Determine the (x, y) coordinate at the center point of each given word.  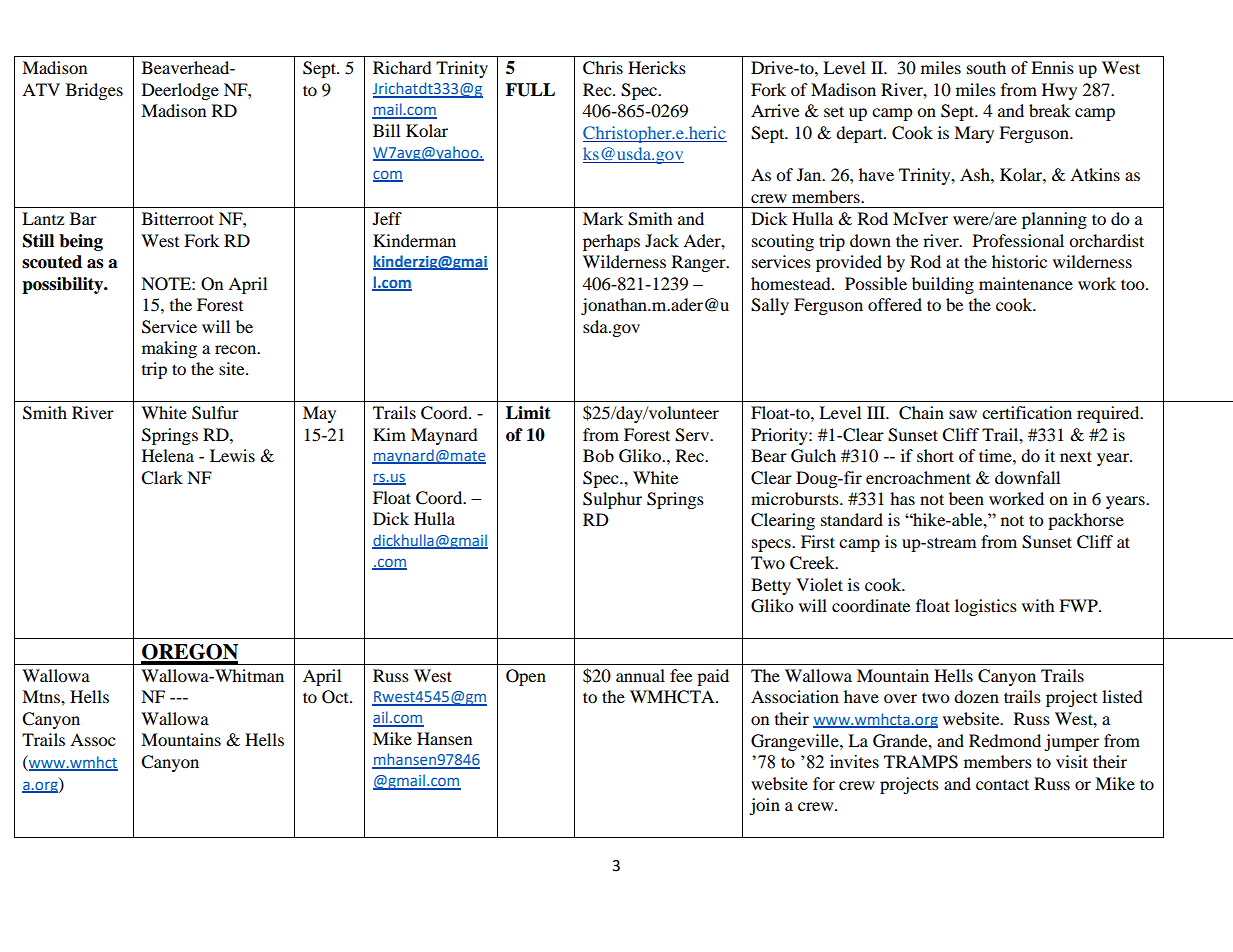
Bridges (94, 91)
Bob (598, 455)
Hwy (1059, 91)
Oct (336, 697)
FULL (530, 90)
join (764, 806)
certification (1027, 412)
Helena (168, 455)
